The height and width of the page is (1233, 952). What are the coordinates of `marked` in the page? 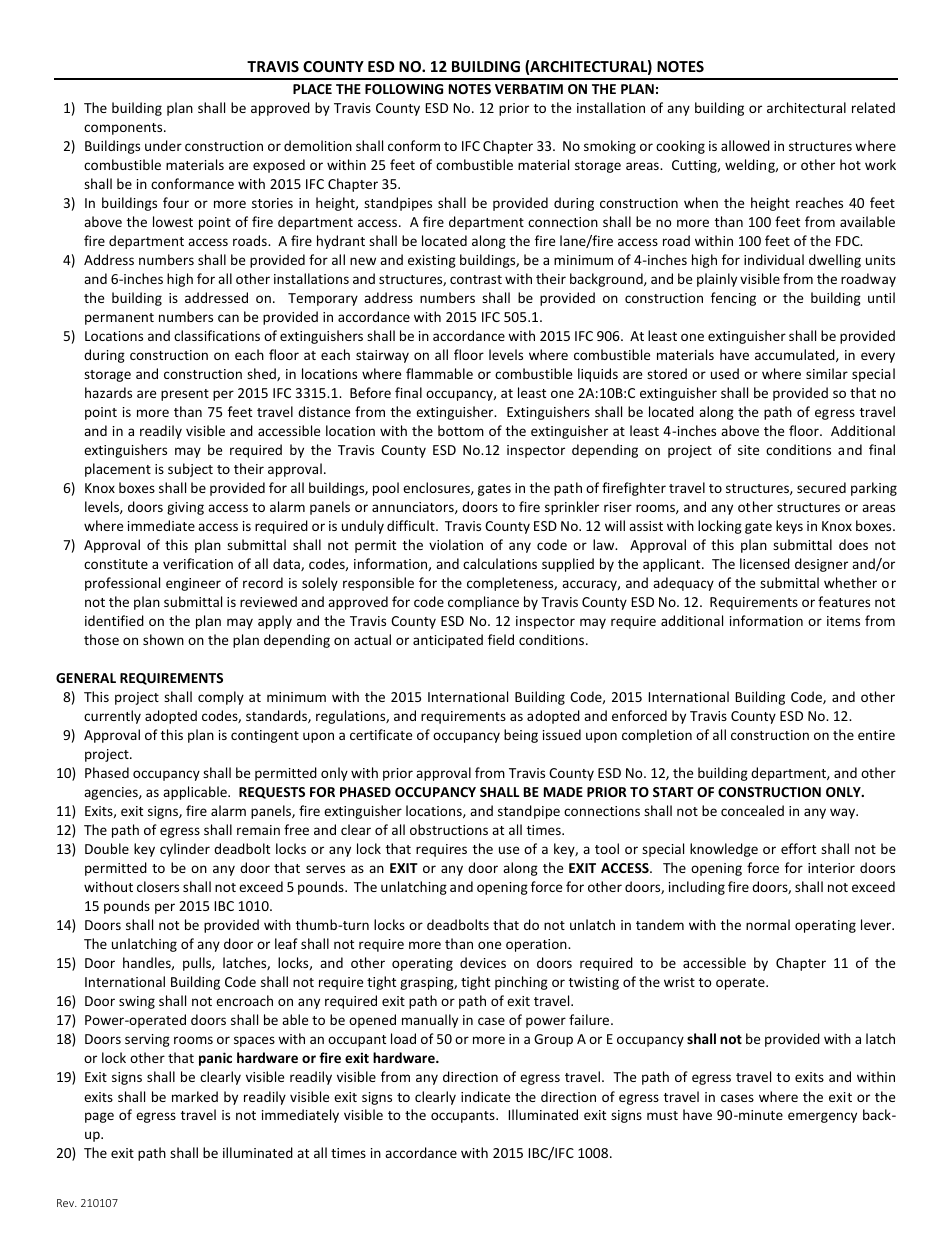 It's located at (195, 1096).
